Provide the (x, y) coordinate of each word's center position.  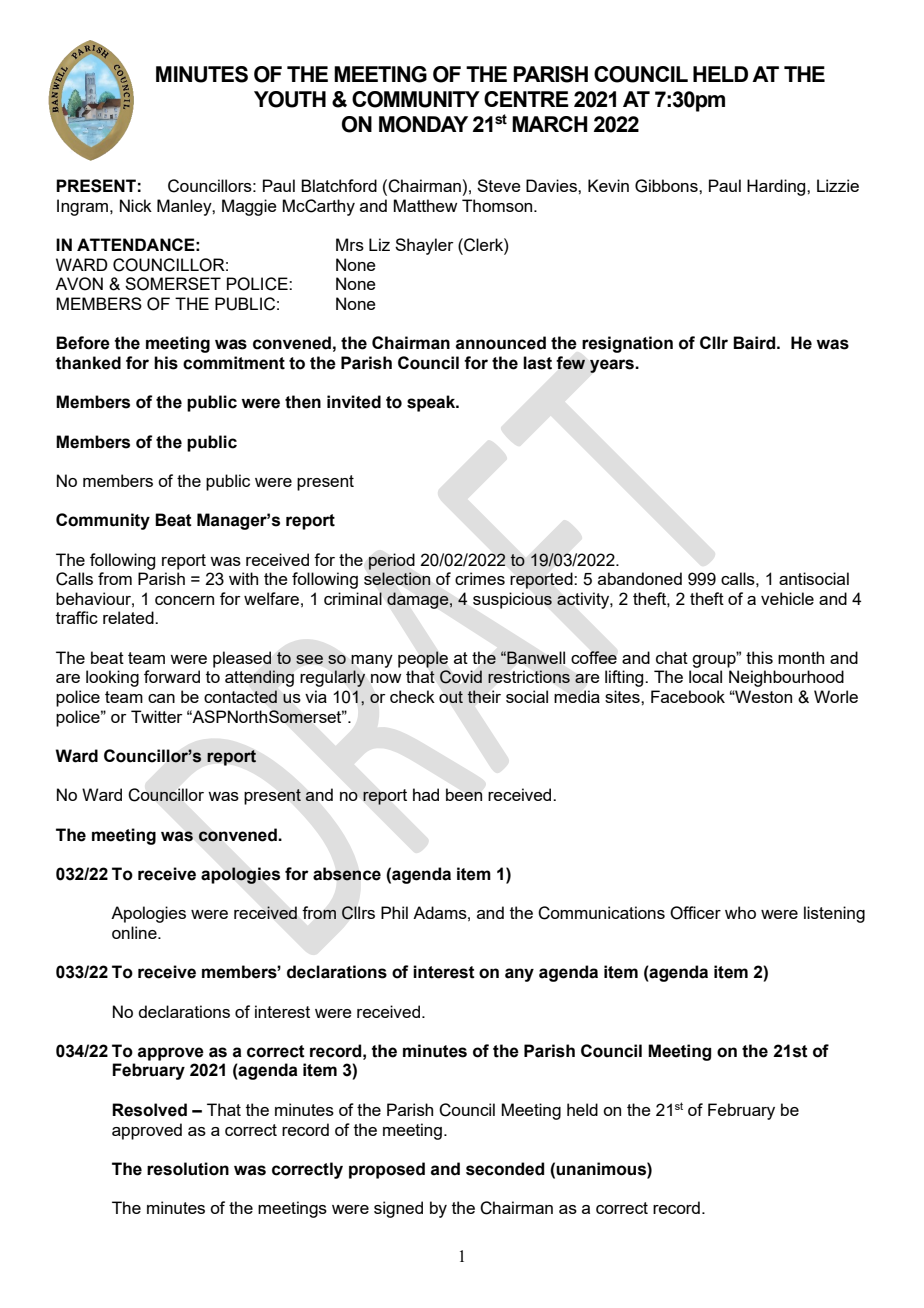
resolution (188, 1169)
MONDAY (423, 124)
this (759, 657)
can (161, 698)
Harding (777, 187)
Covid (461, 677)
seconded (505, 1169)
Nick (136, 205)
